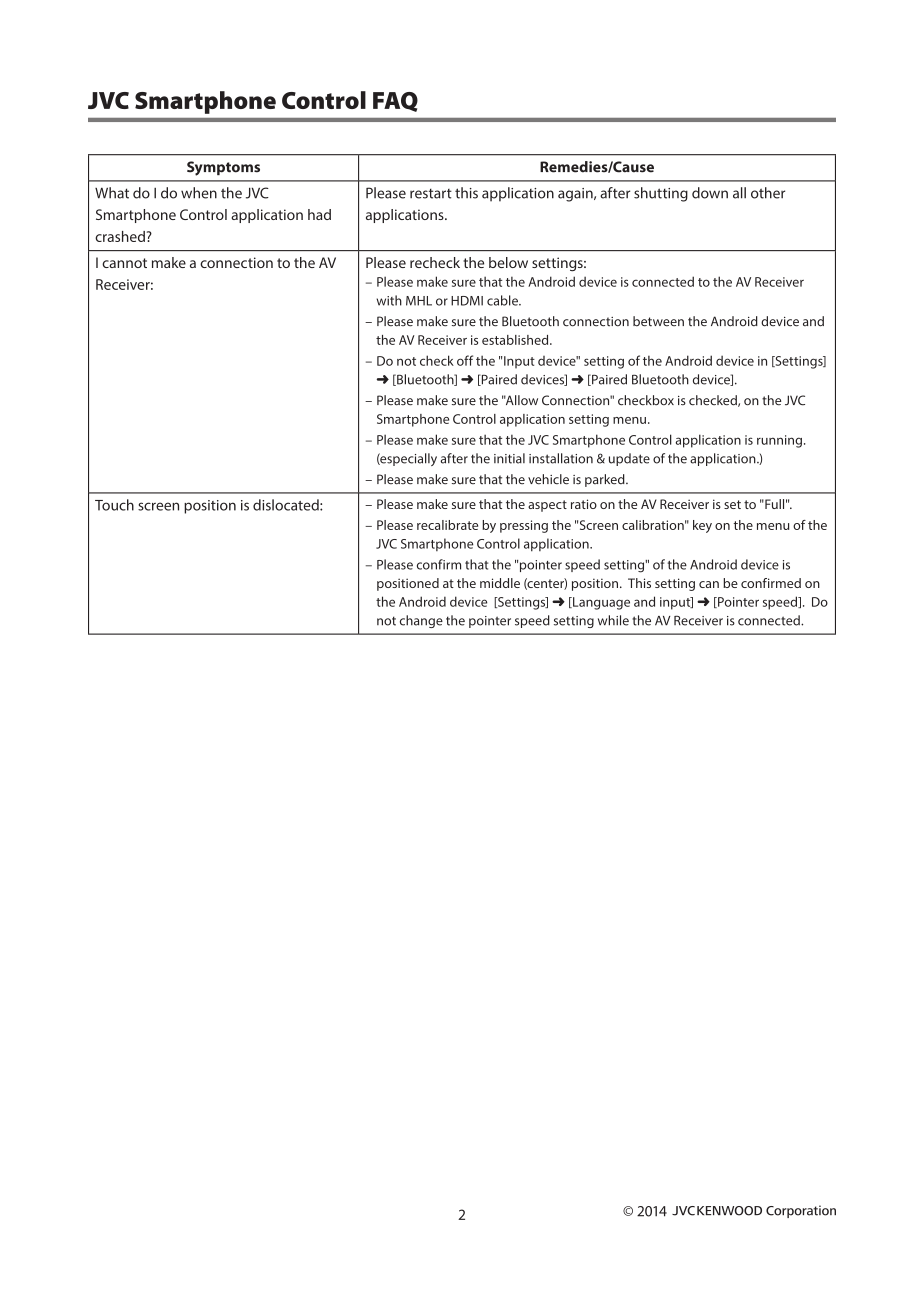 The width and height of the document is (924, 1308). What do you see at coordinates (421, 621) in the document?
I see `change` at bounding box center [421, 621].
